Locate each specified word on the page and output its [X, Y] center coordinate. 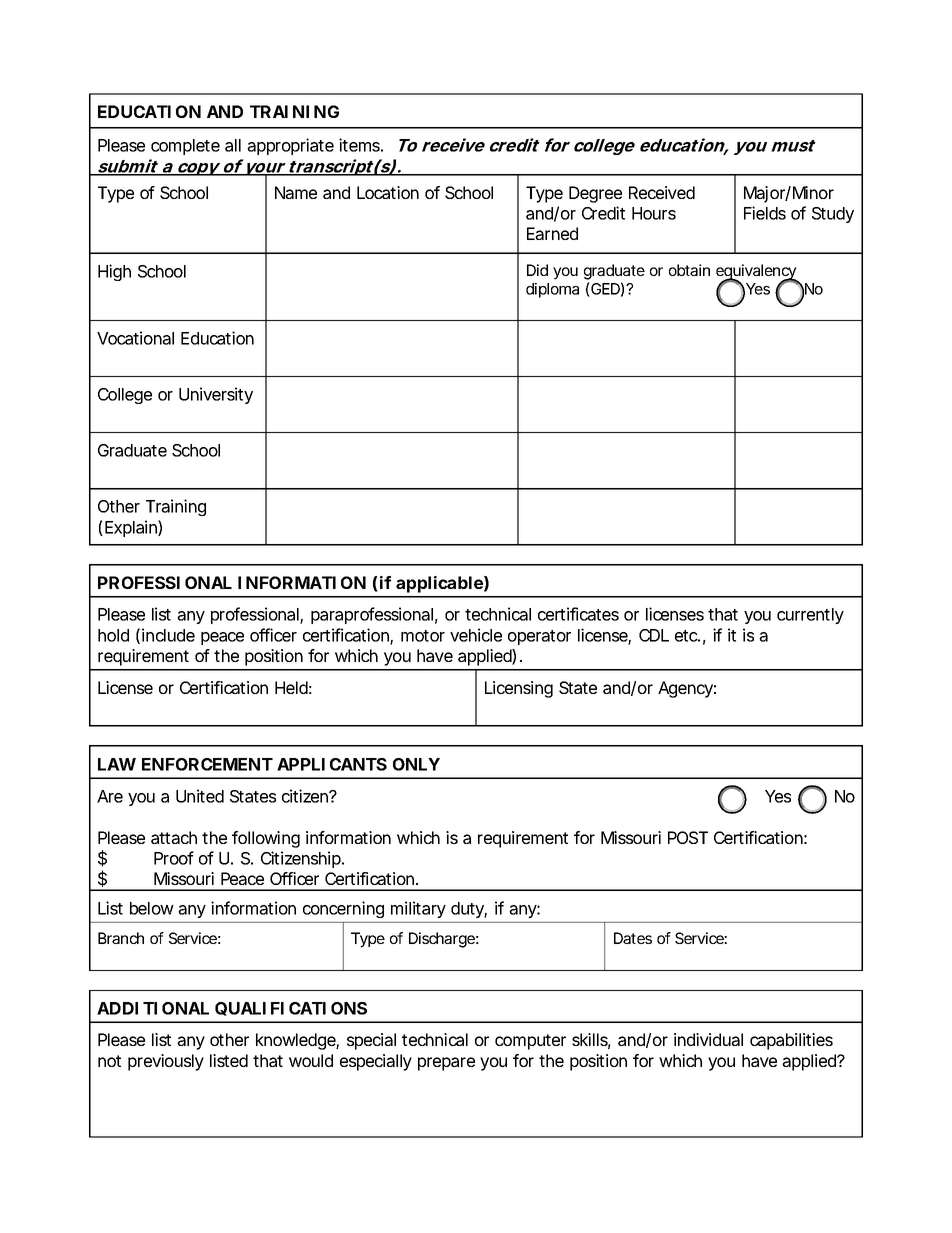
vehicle [476, 635]
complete [185, 147]
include [168, 635]
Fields [765, 213]
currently [810, 616]
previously [166, 1062]
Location [388, 192]
